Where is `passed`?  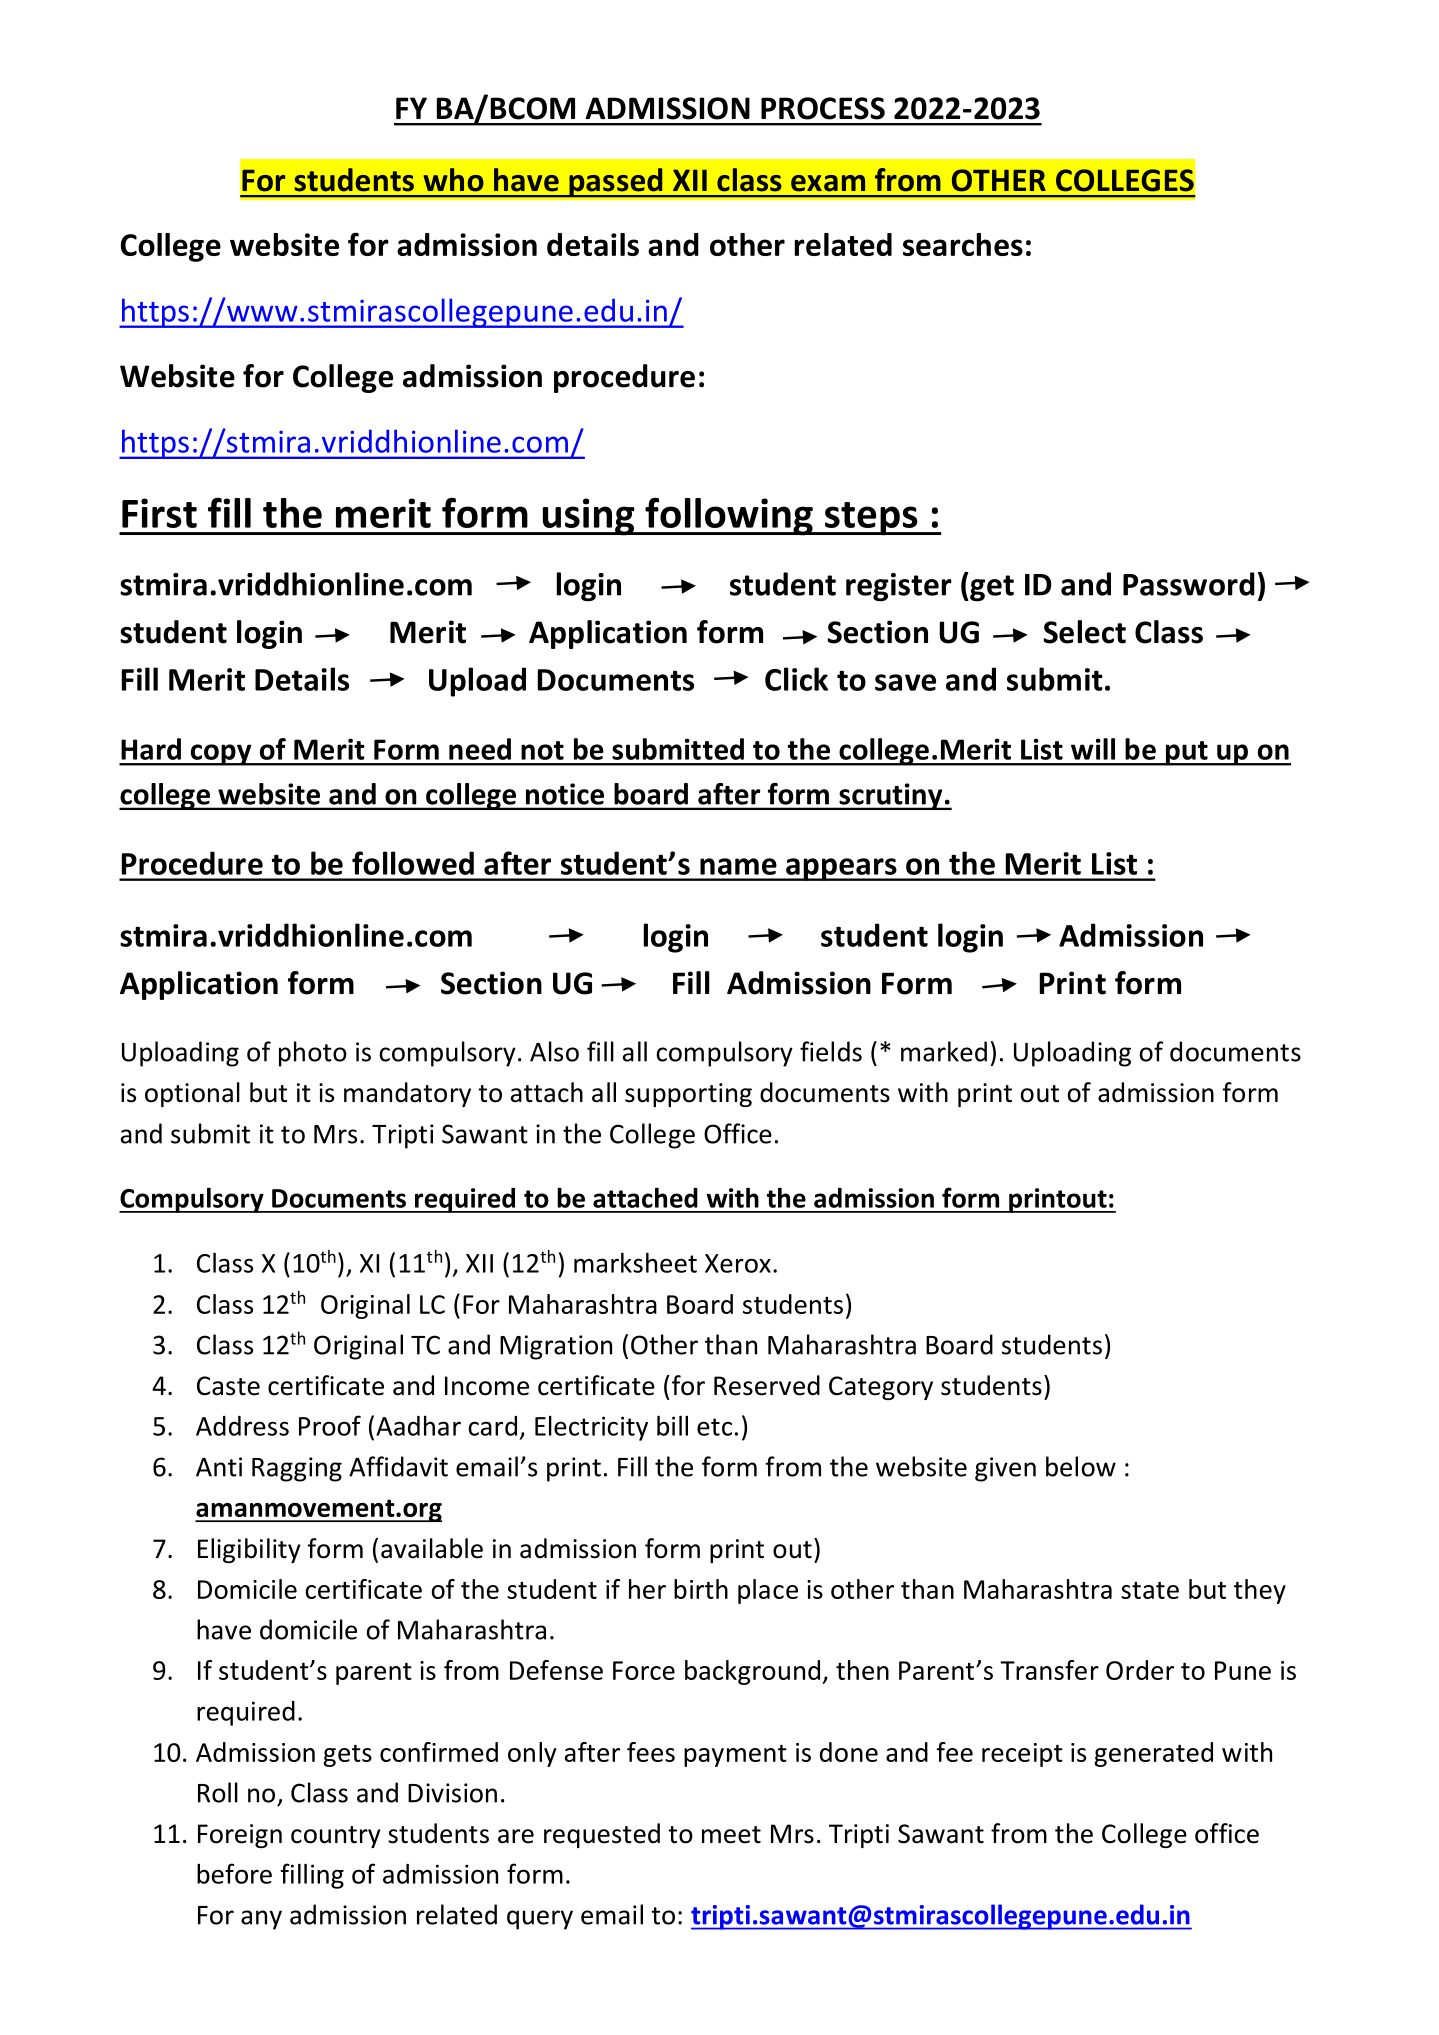 passed is located at coordinates (616, 183).
